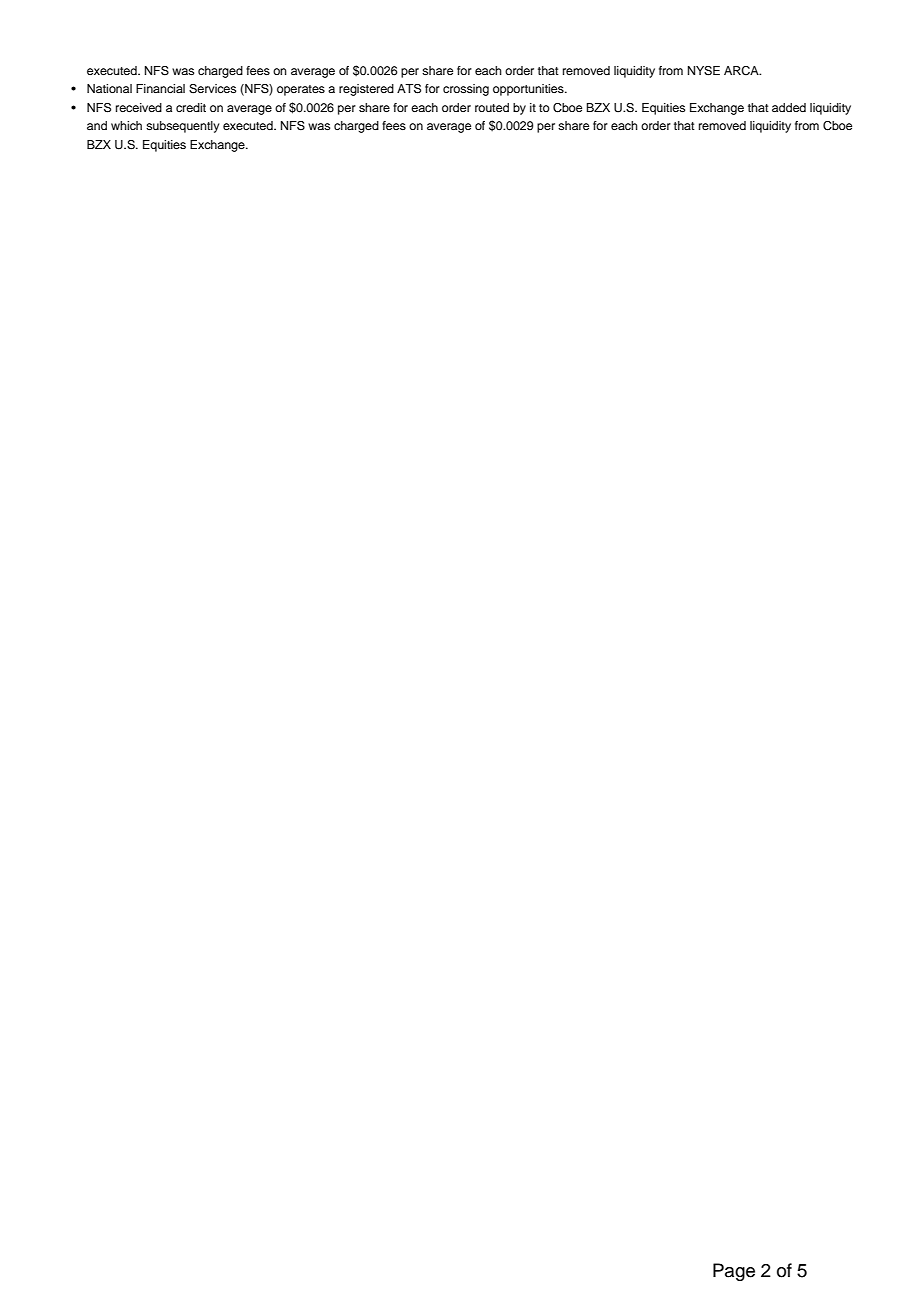 This screenshot has width=924, height=1308. I want to click on Page, so click(734, 1272).
